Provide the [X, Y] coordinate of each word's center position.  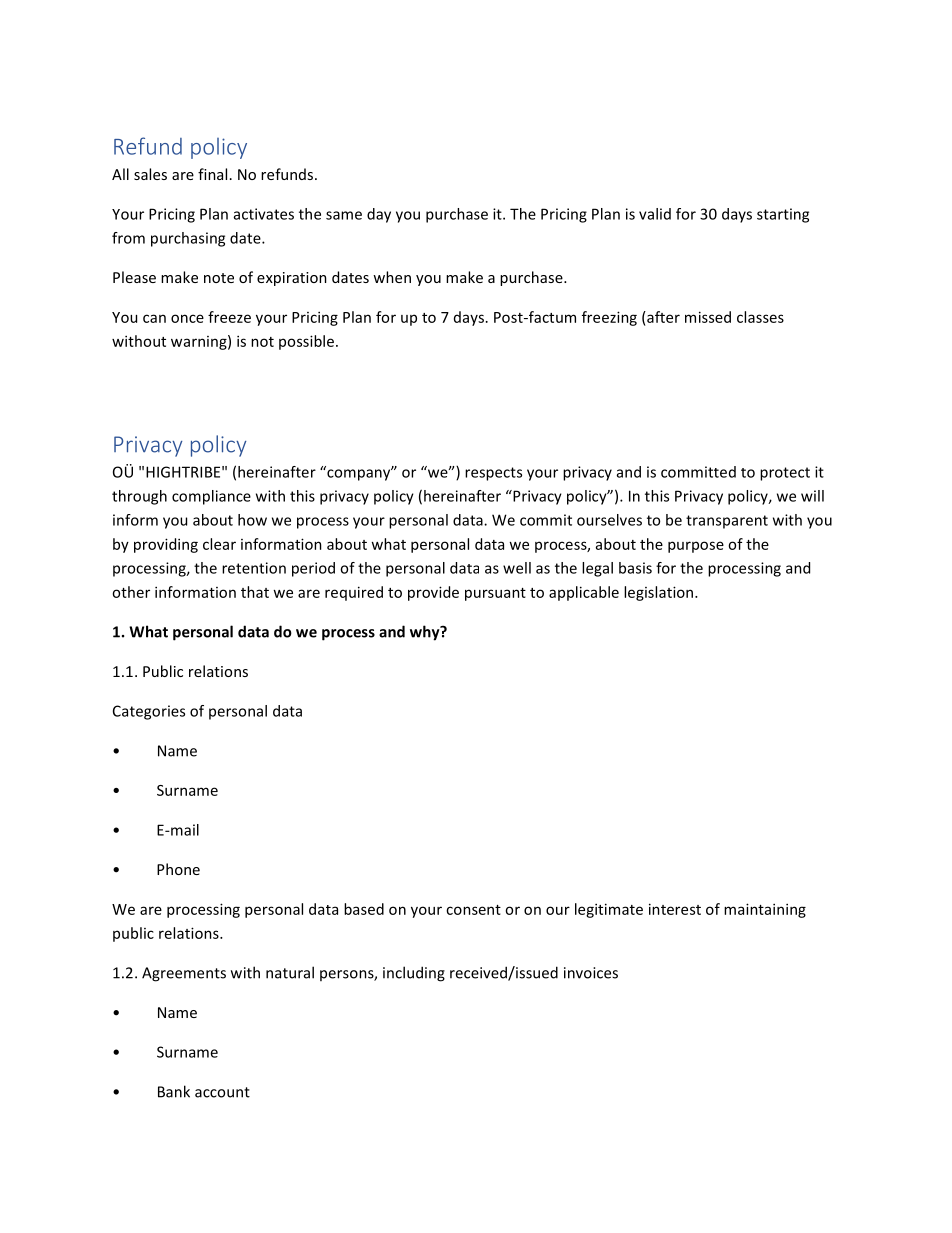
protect [785, 474]
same [344, 215]
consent [473, 910]
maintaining [765, 910]
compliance [211, 497]
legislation [660, 593]
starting [783, 215]
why [426, 633]
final [212, 174]
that [255, 592]
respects [493, 474]
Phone [178, 869]
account [222, 1092]
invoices [591, 973]
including [414, 974]
